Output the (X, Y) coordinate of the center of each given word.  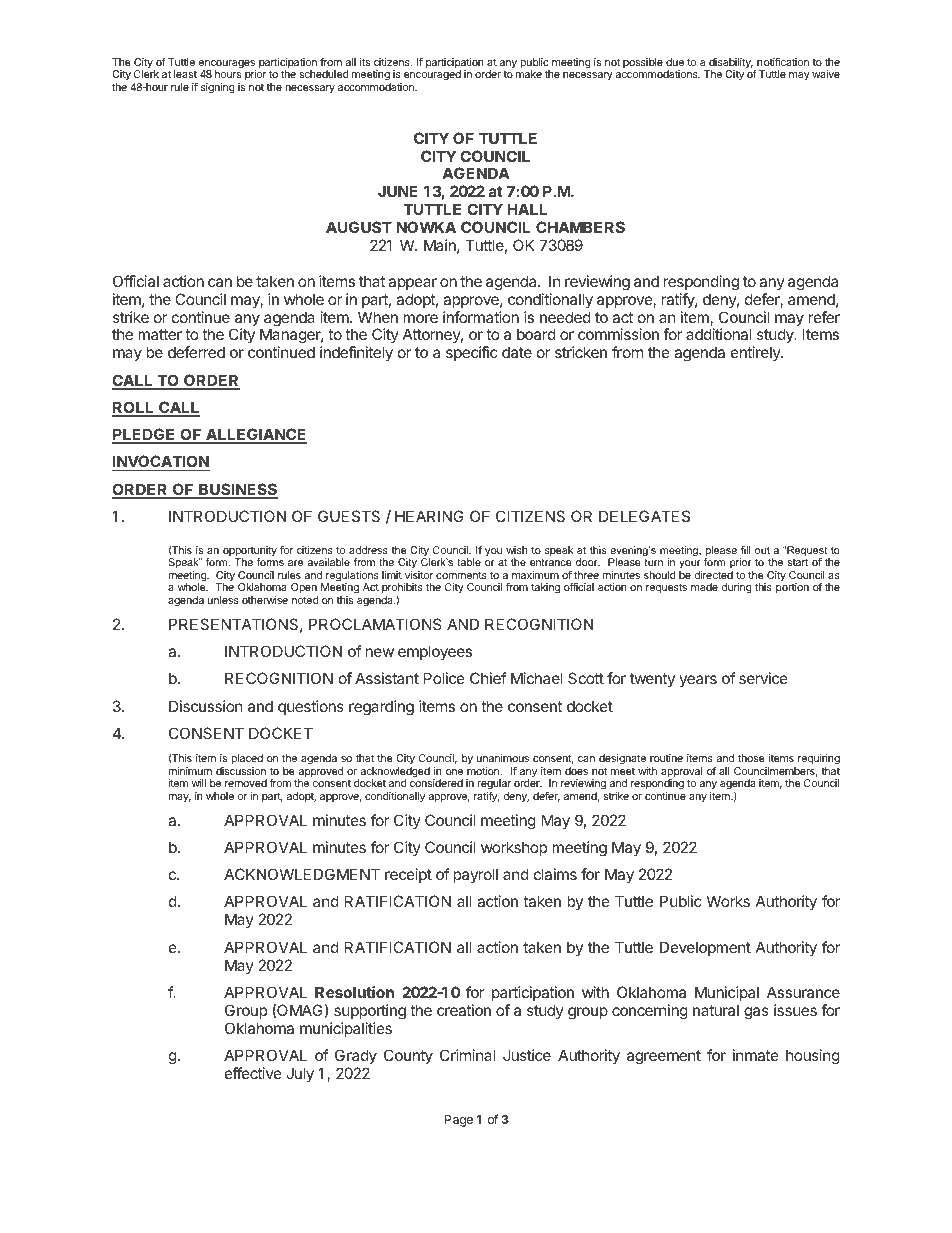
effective (253, 1073)
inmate (756, 1055)
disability (730, 64)
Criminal (467, 1055)
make (529, 74)
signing (218, 88)
